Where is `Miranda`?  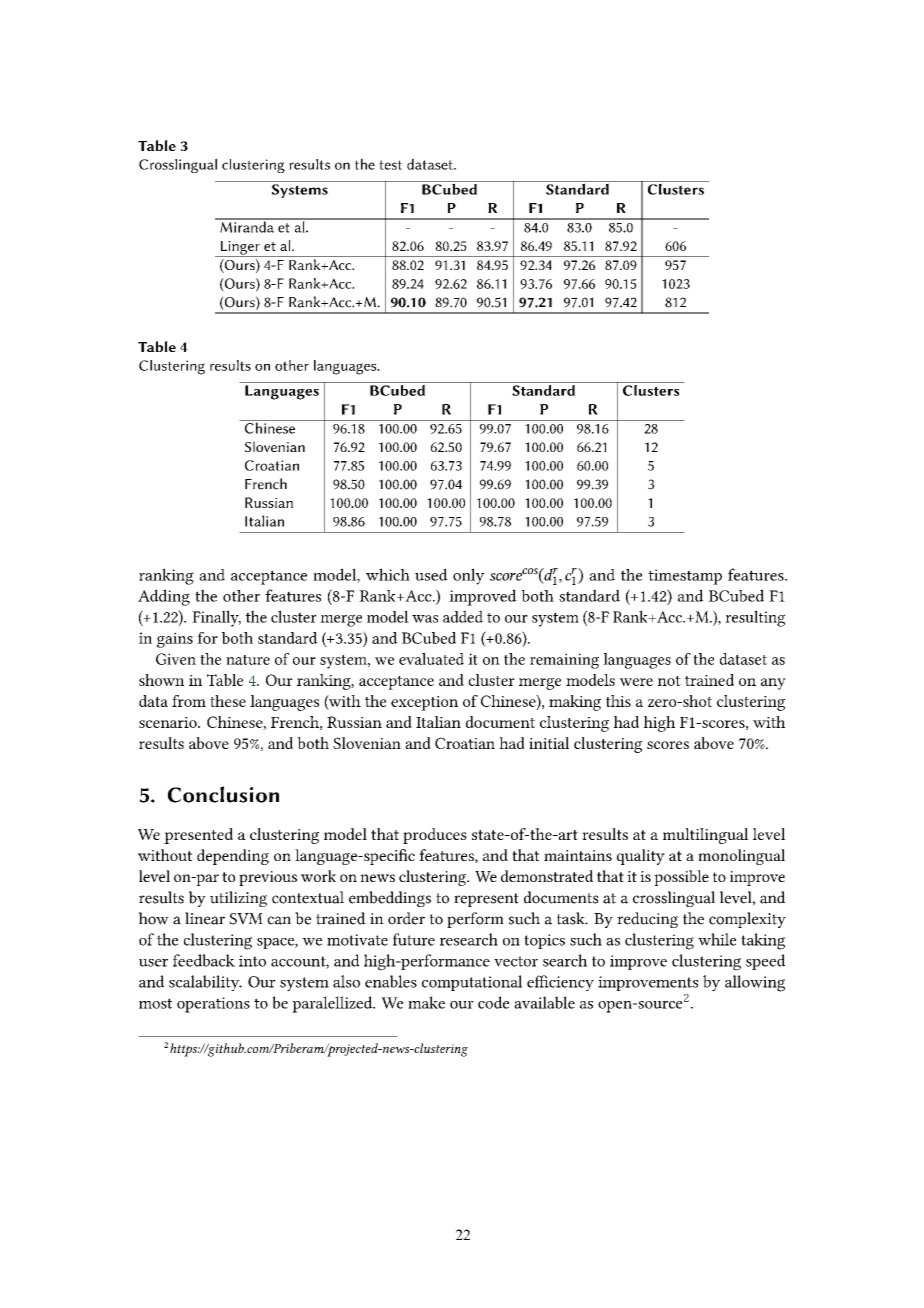 Miranda is located at coordinates (247, 226).
